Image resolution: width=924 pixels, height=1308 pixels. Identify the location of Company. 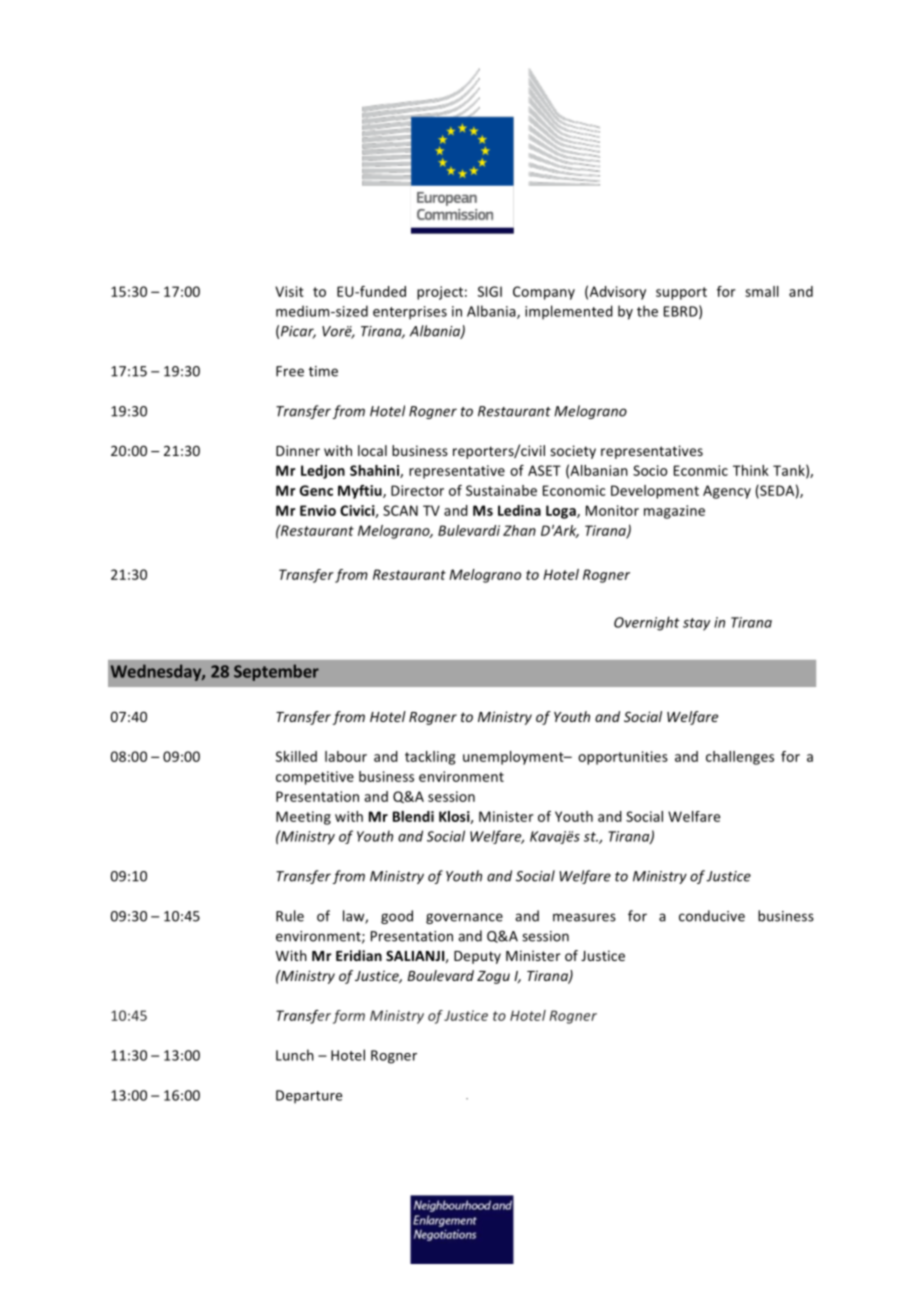
(544, 293).
